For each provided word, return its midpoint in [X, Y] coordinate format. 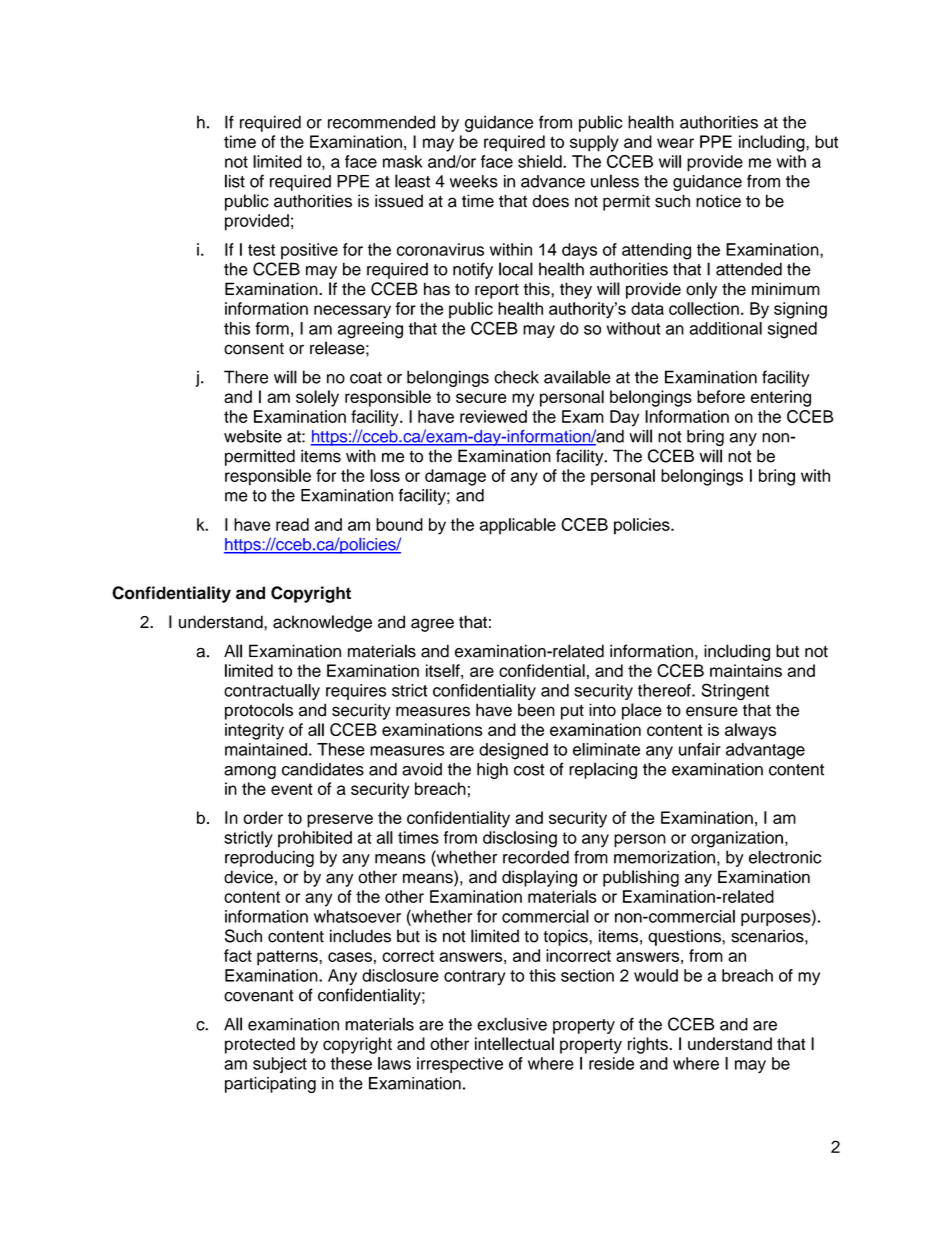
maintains [746, 670]
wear [675, 143]
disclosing [520, 839]
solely [317, 398]
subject [280, 1065]
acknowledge [322, 623]
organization [737, 839]
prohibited [315, 839]
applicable [518, 526]
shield [541, 161]
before [721, 396]
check [516, 377]
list [235, 181]
